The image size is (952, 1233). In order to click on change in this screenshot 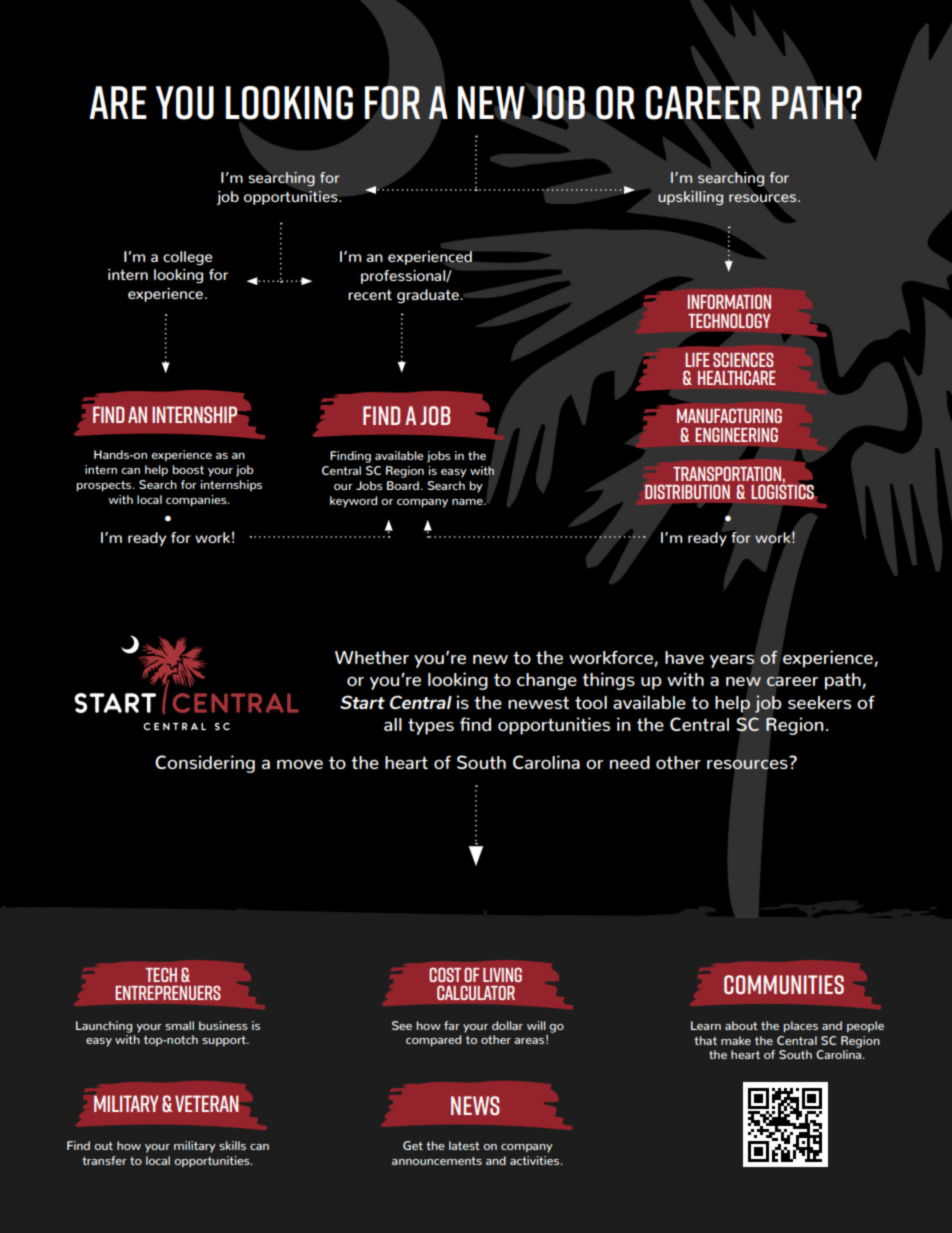, I will do `click(547, 681)`.
